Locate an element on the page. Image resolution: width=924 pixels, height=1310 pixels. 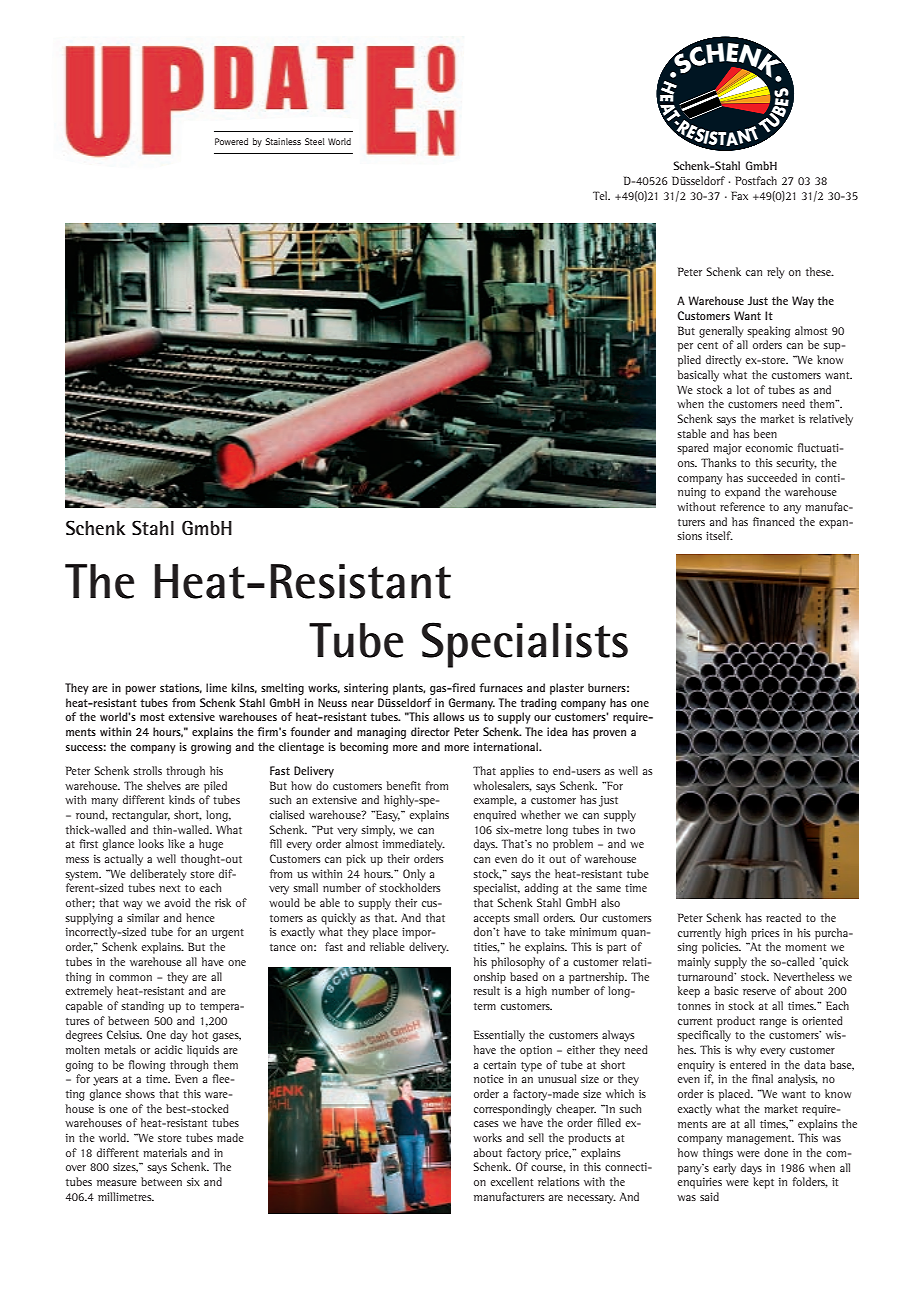
growing is located at coordinates (211, 748).
